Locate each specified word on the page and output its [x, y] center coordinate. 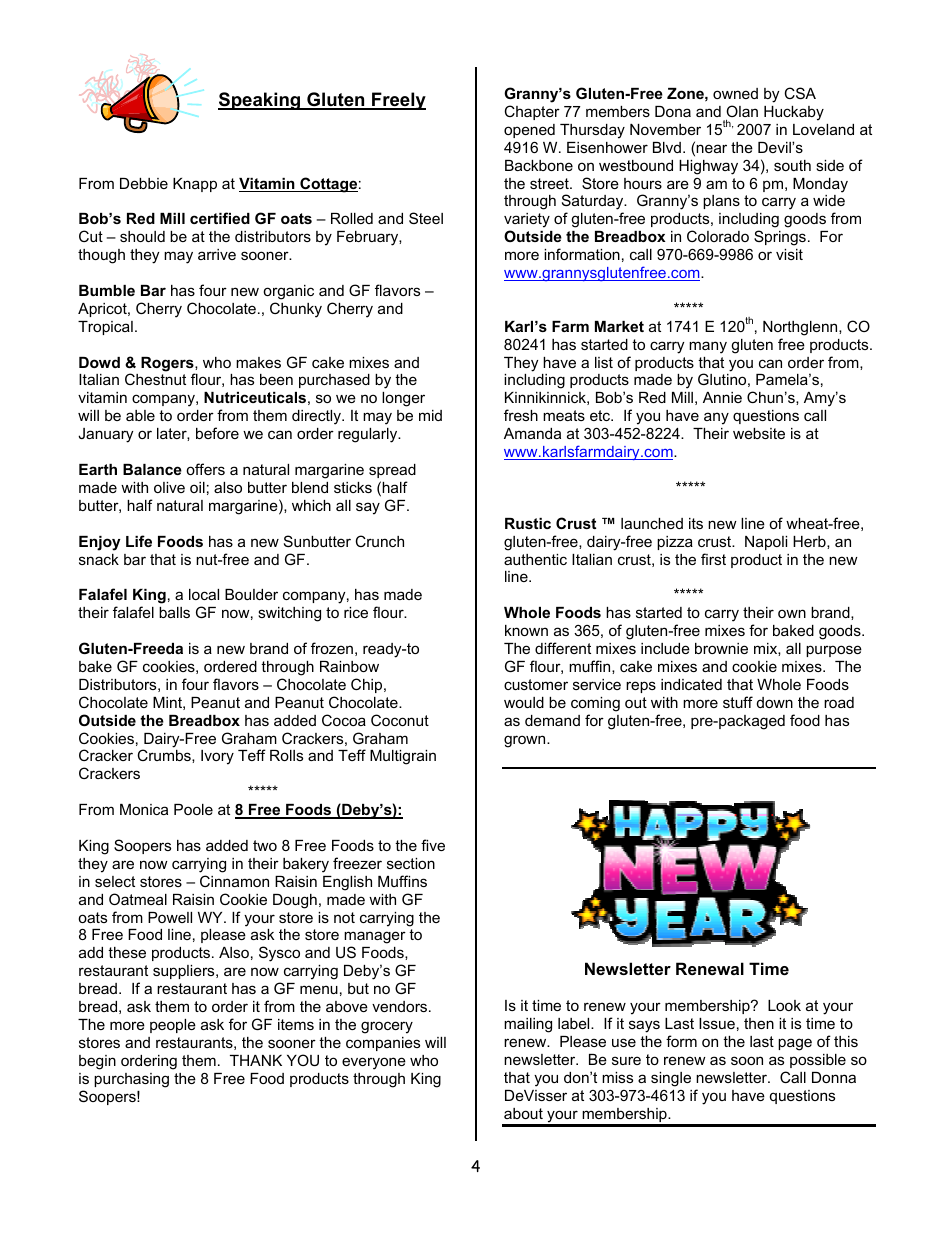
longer [403, 399]
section [411, 863]
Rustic [528, 523]
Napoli [766, 543]
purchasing [131, 1080]
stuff [738, 702]
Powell [170, 917]
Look [784, 1005]
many [708, 347]
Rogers [168, 365]
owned [735, 93]
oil [197, 487]
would [524, 702]
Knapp [195, 185]
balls [174, 612]
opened [529, 131]
